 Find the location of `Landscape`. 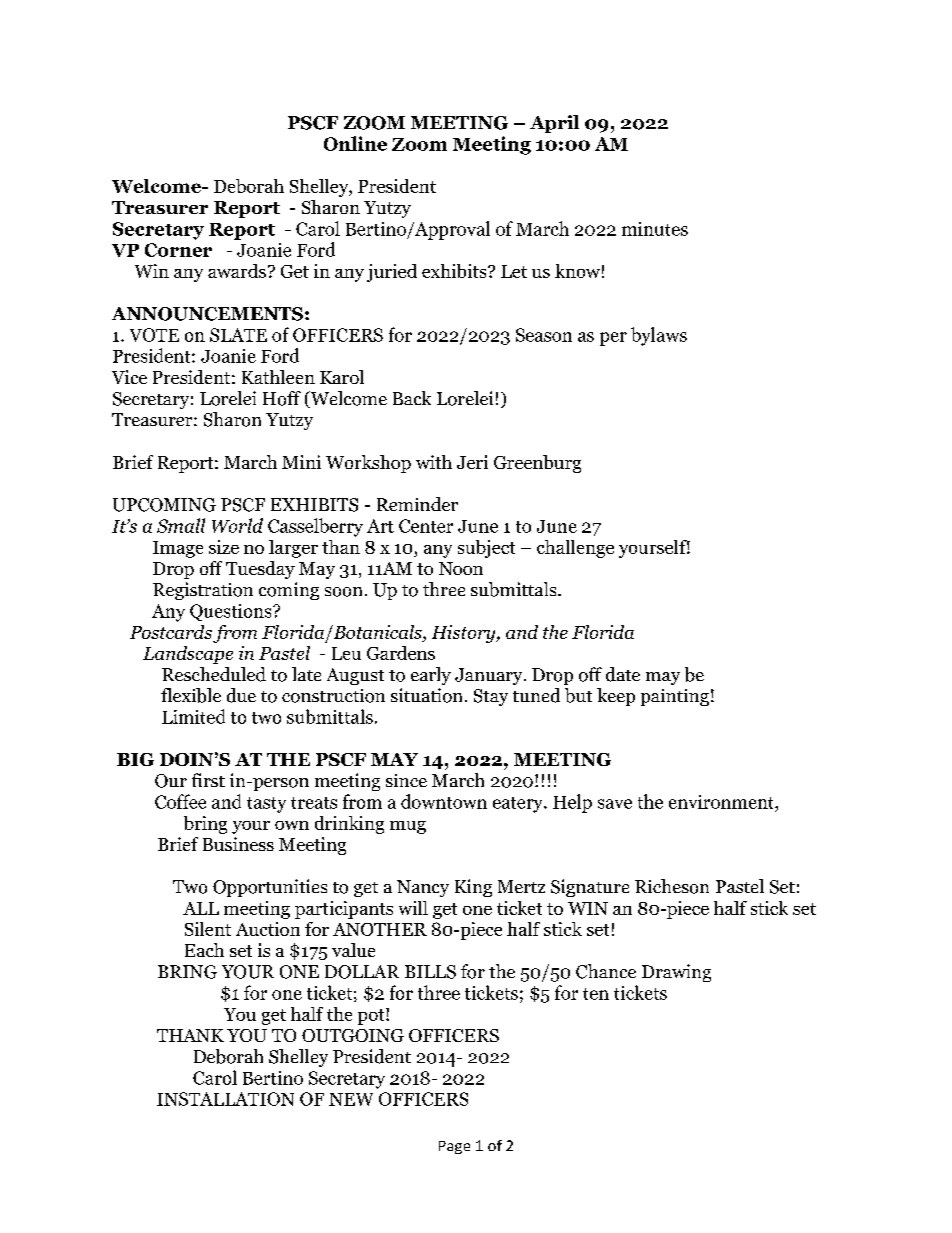

Landscape is located at coordinates (188, 655).
